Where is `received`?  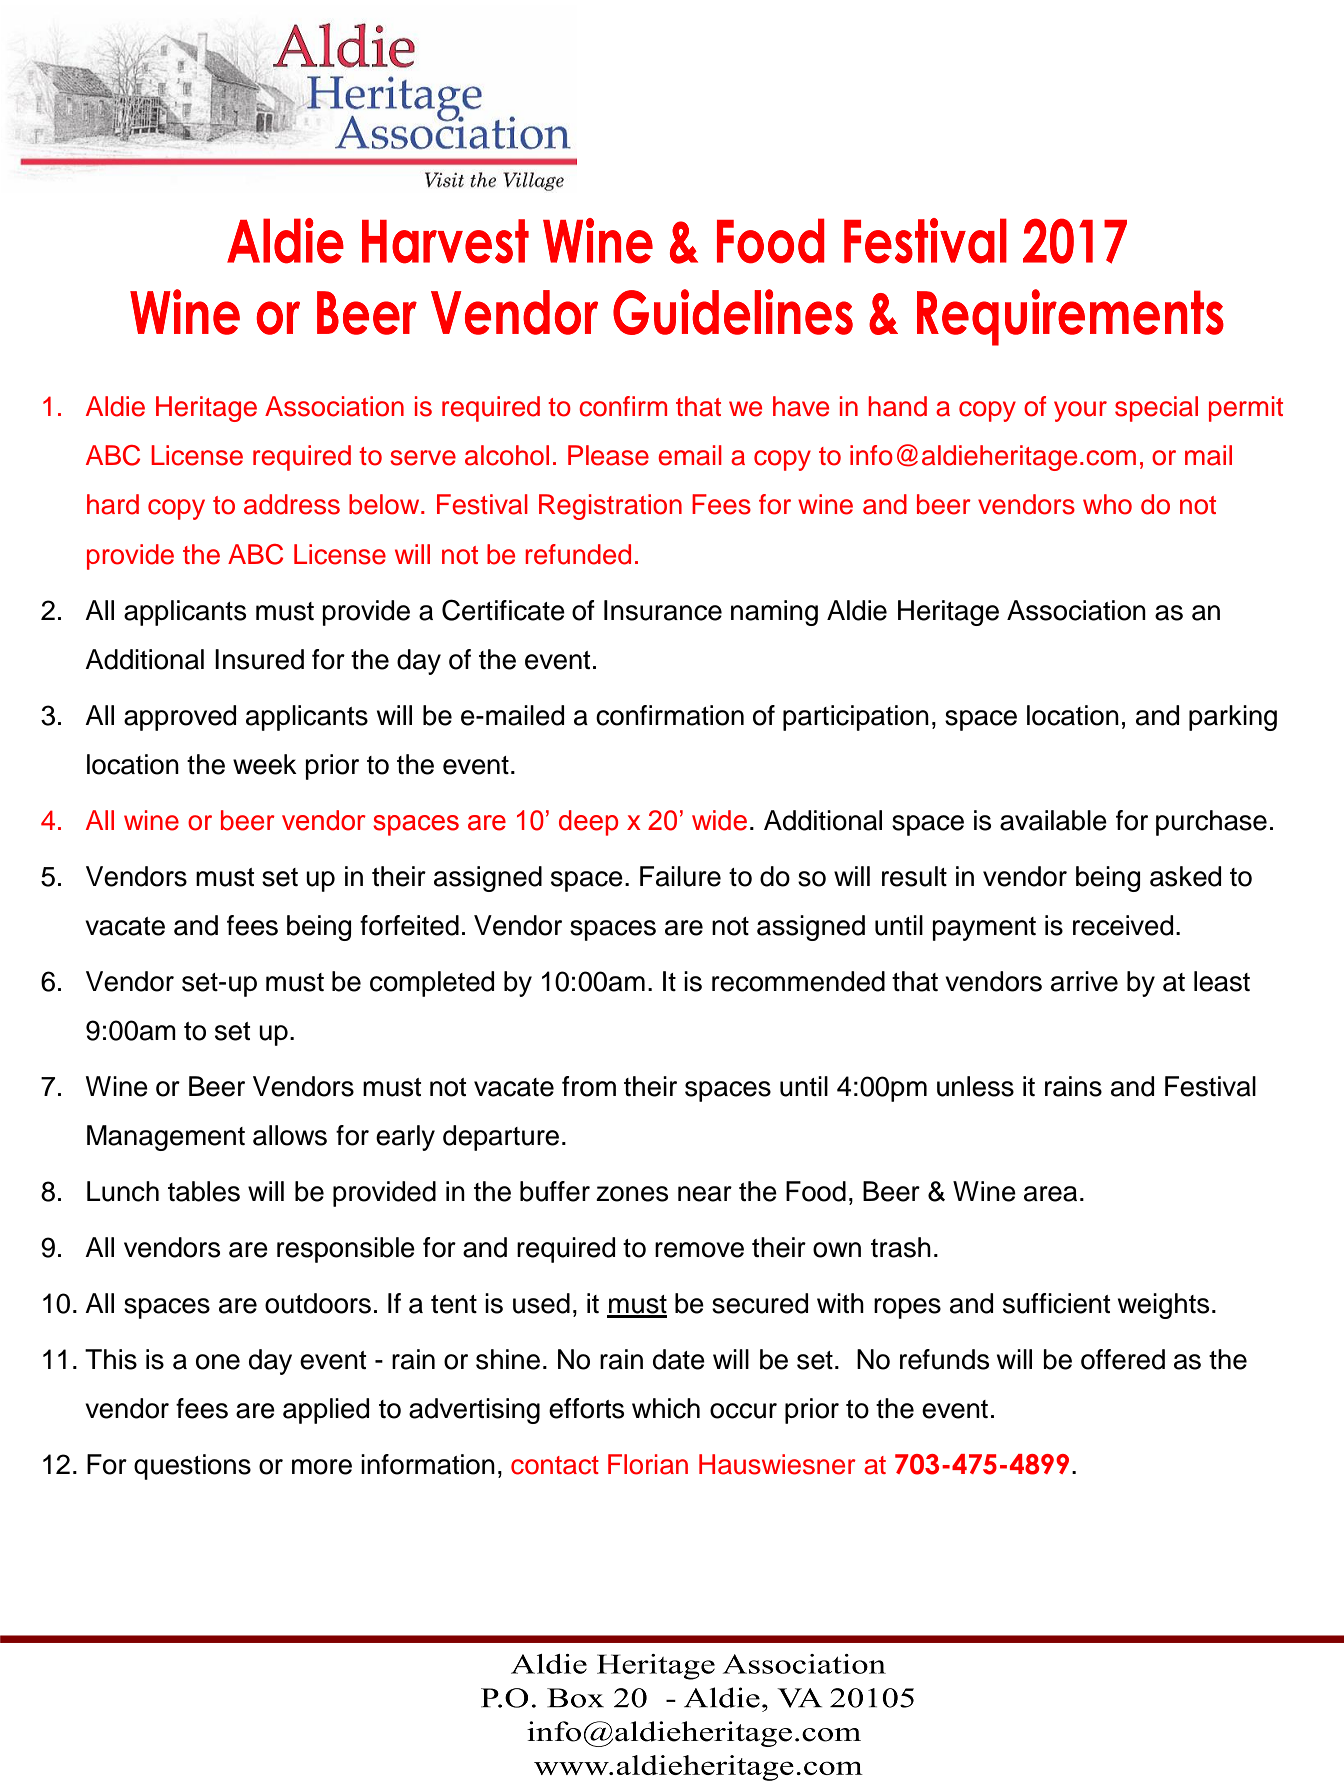 received is located at coordinates (1123, 925).
